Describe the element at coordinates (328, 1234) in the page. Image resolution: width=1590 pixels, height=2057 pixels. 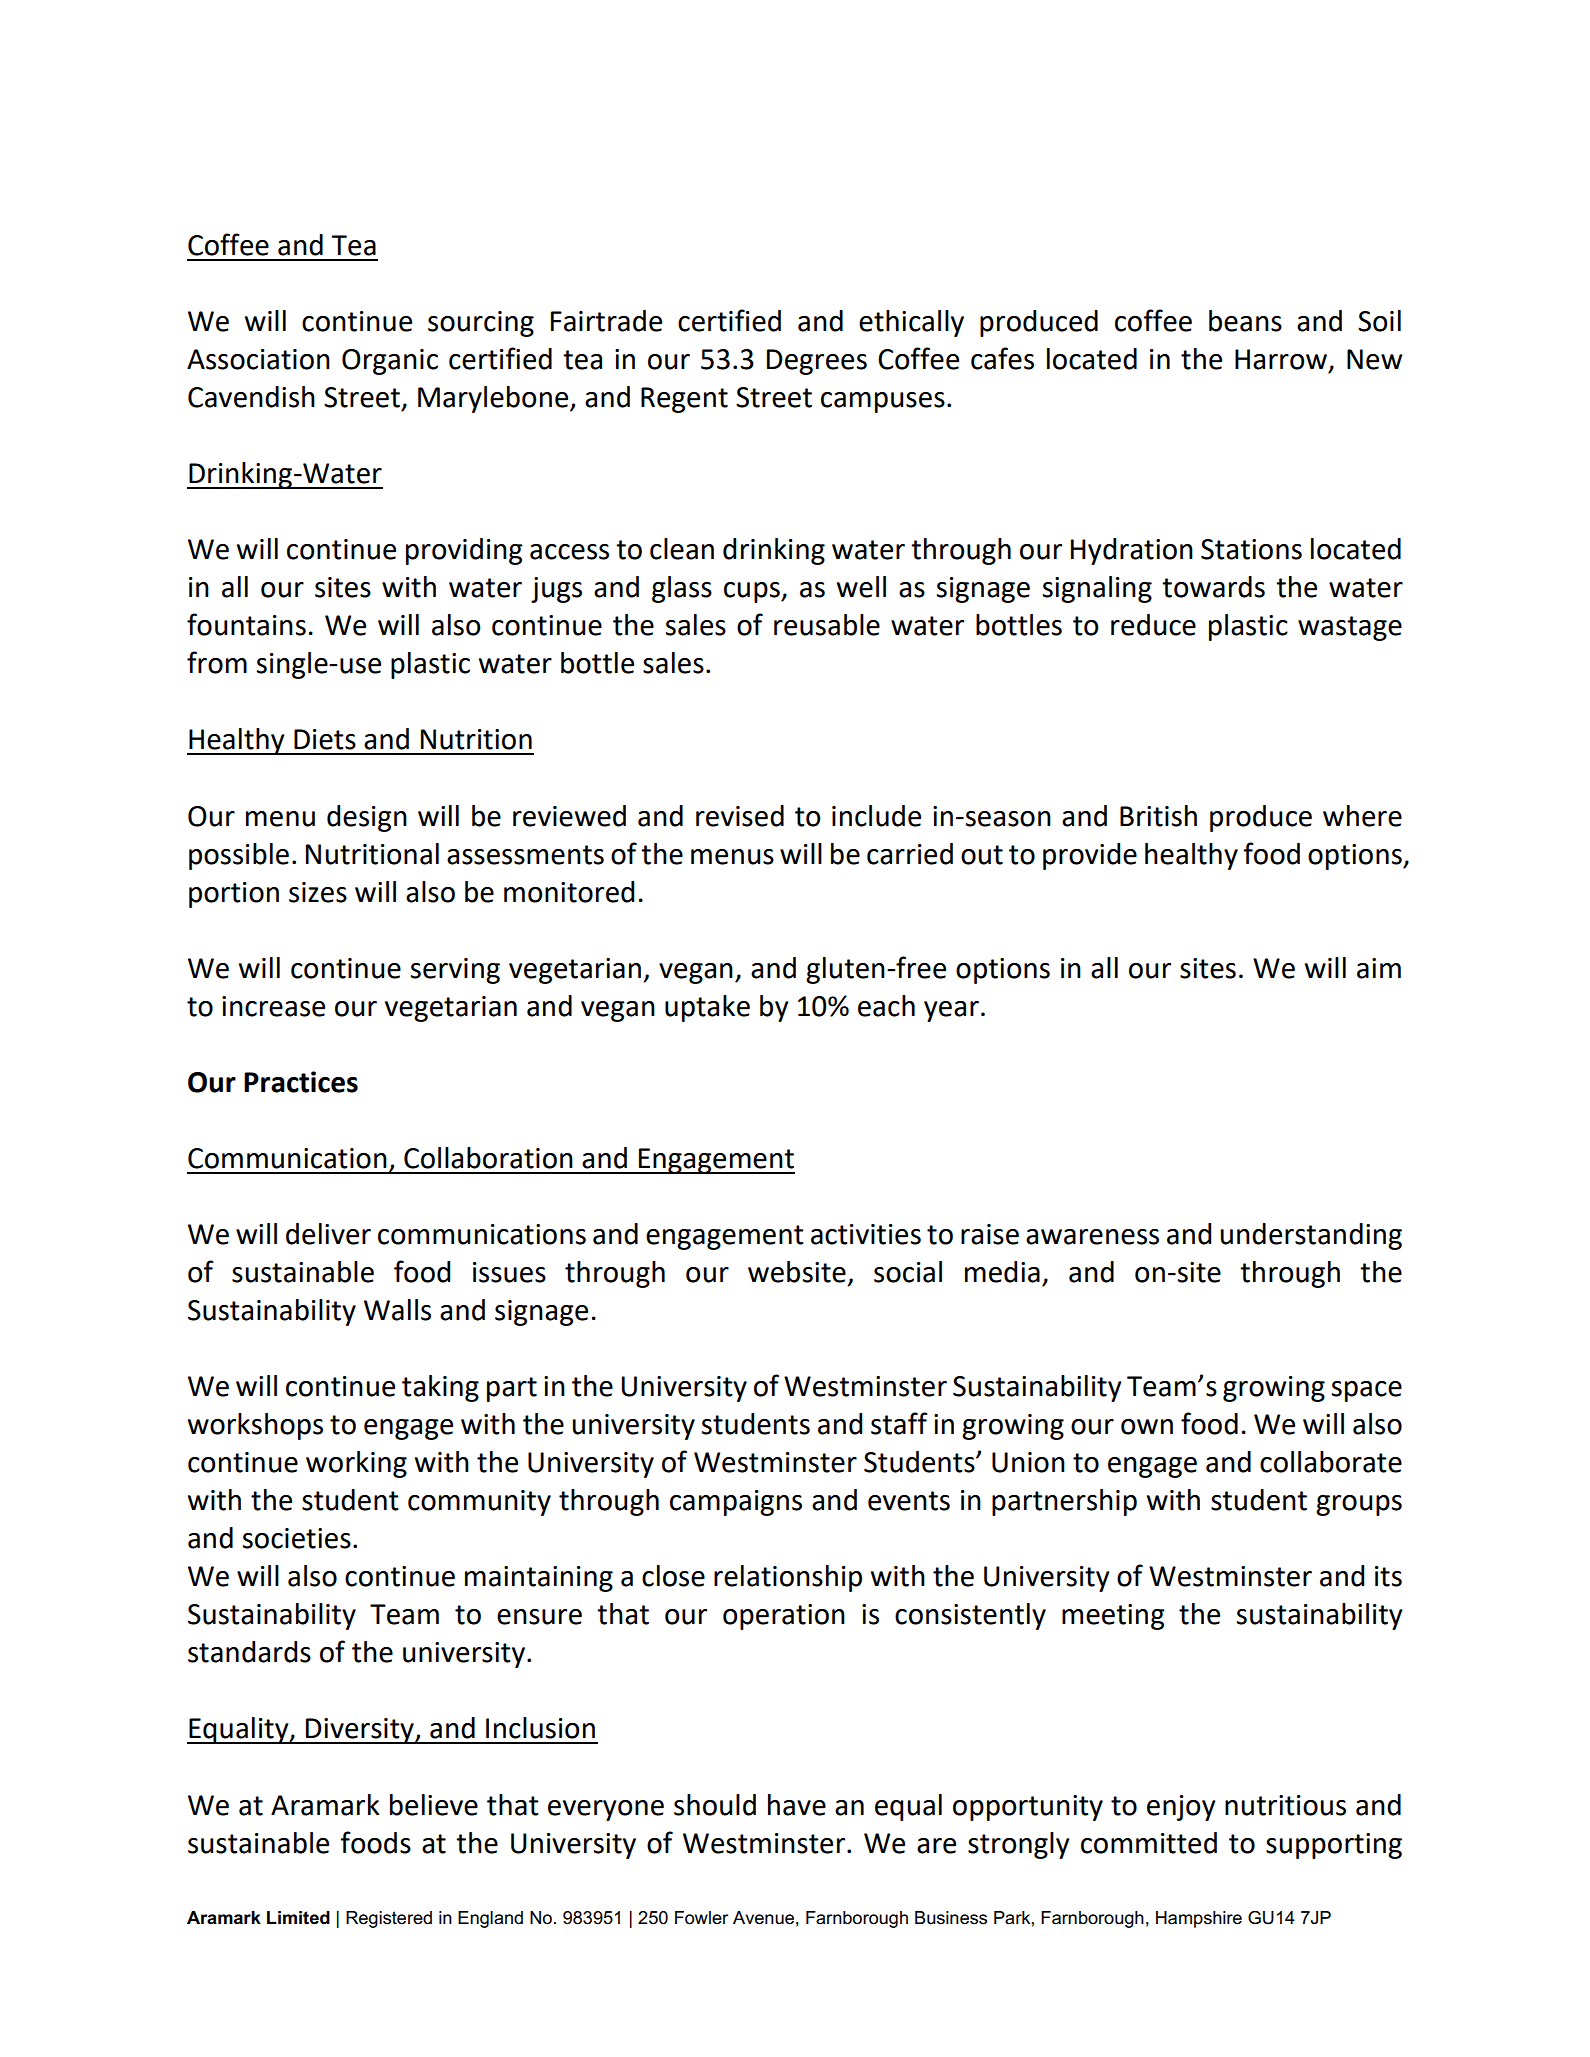
I see `deliver` at that location.
